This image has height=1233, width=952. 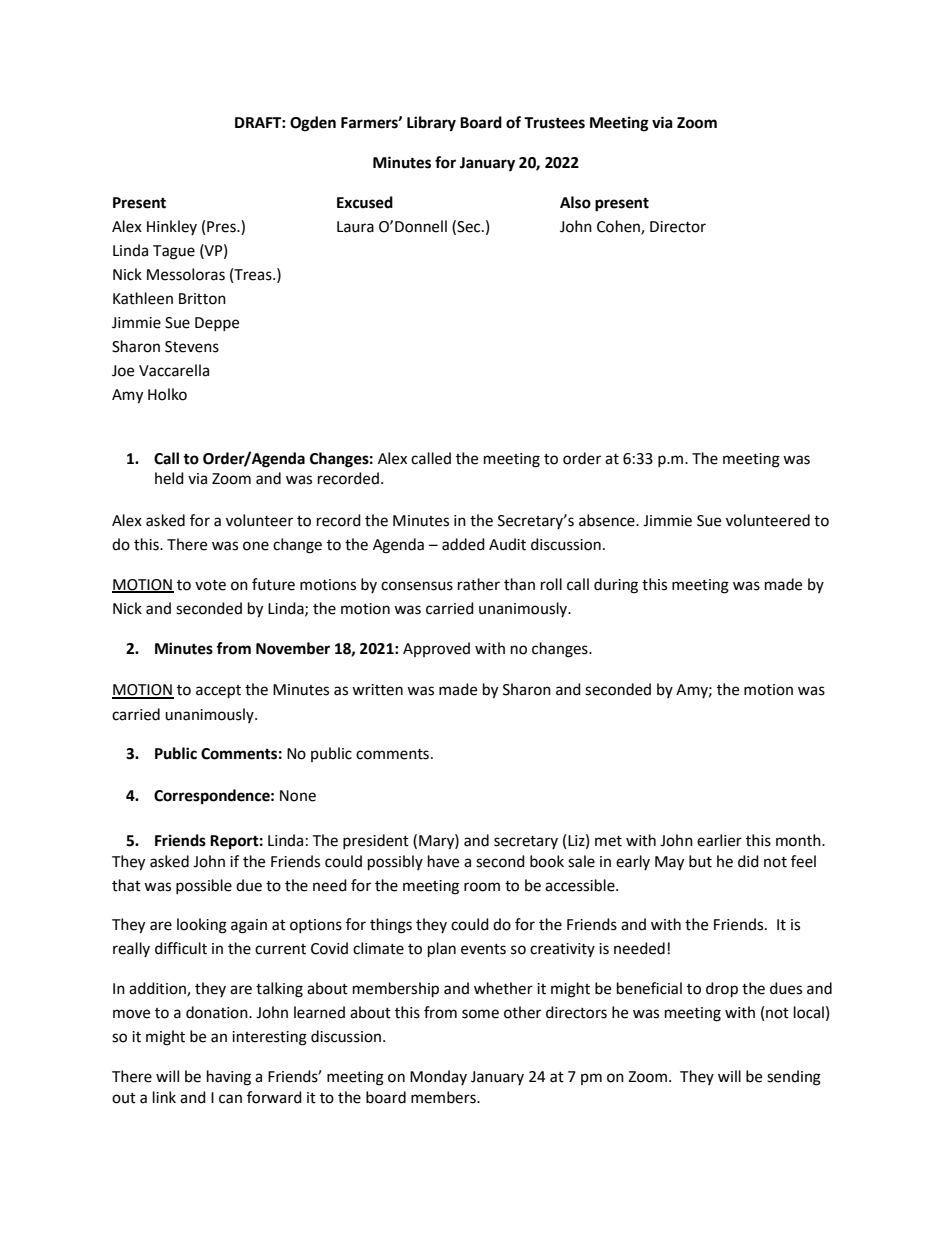 What do you see at coordinates (229, 1078) in the image?
I see `having` at bounding box center [229, 1078].
